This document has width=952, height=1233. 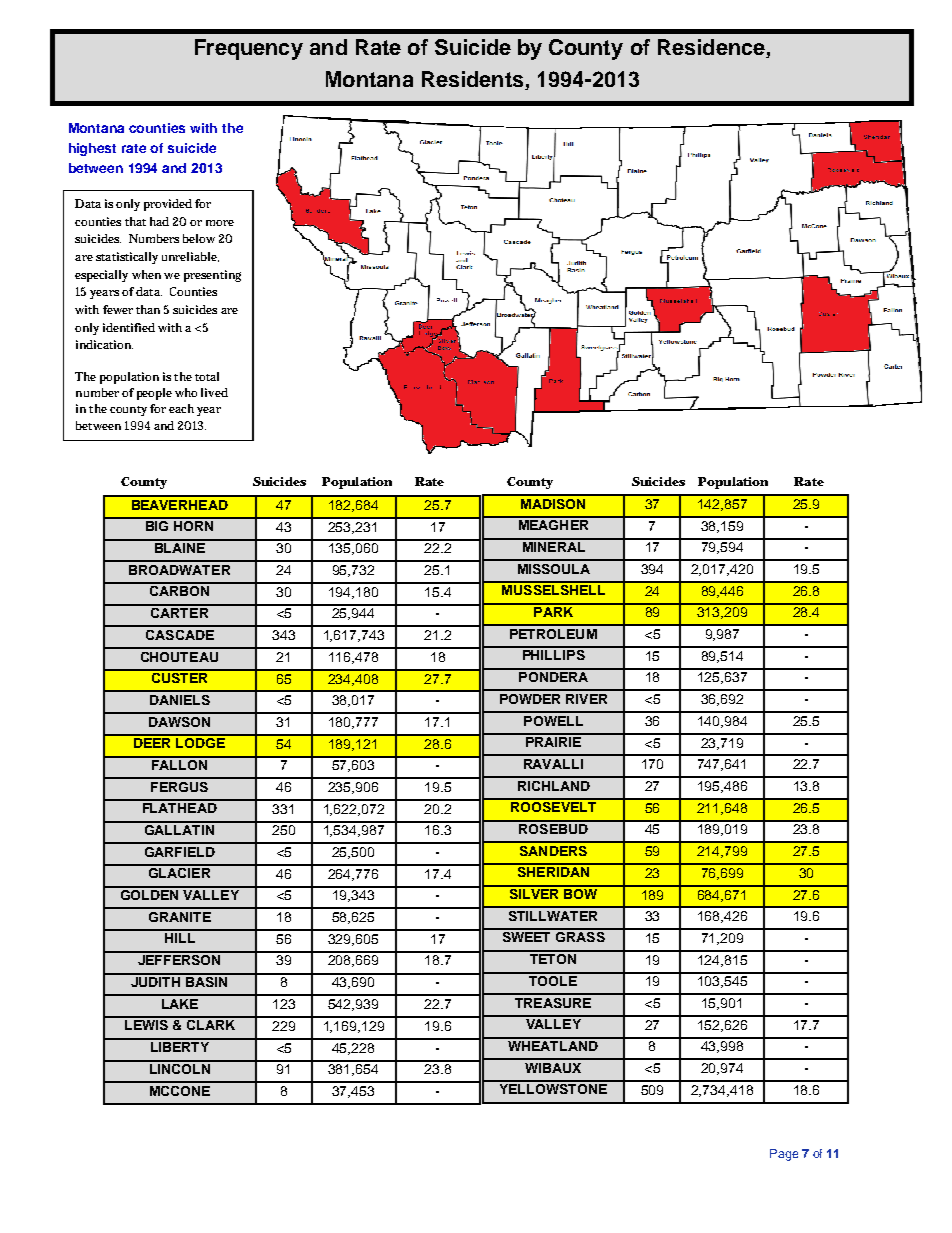 I want to click on Frequency, so click(x=249, y=49).
